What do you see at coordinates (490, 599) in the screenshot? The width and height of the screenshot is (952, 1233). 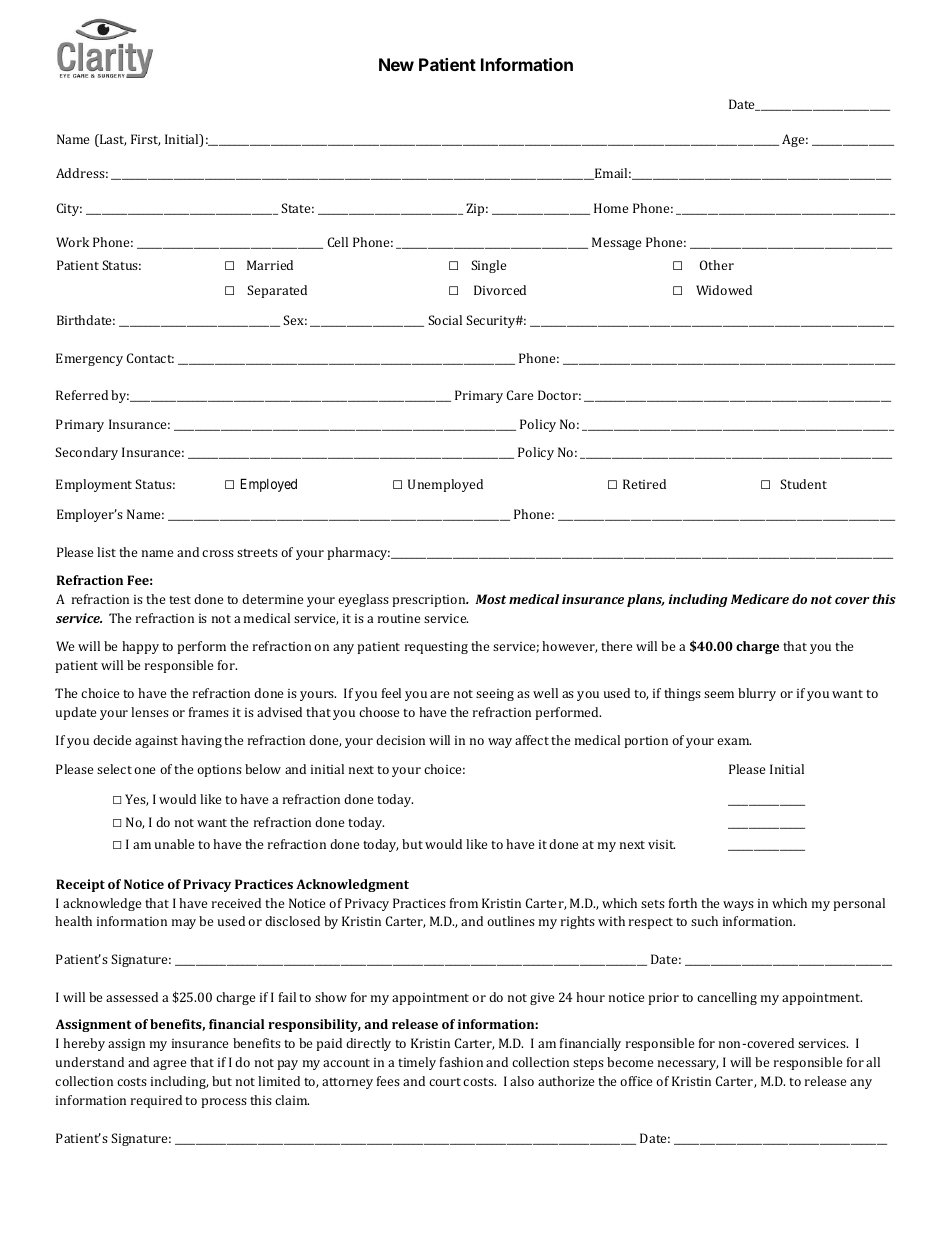 I see `Most` at bounding box center [490, 599].
